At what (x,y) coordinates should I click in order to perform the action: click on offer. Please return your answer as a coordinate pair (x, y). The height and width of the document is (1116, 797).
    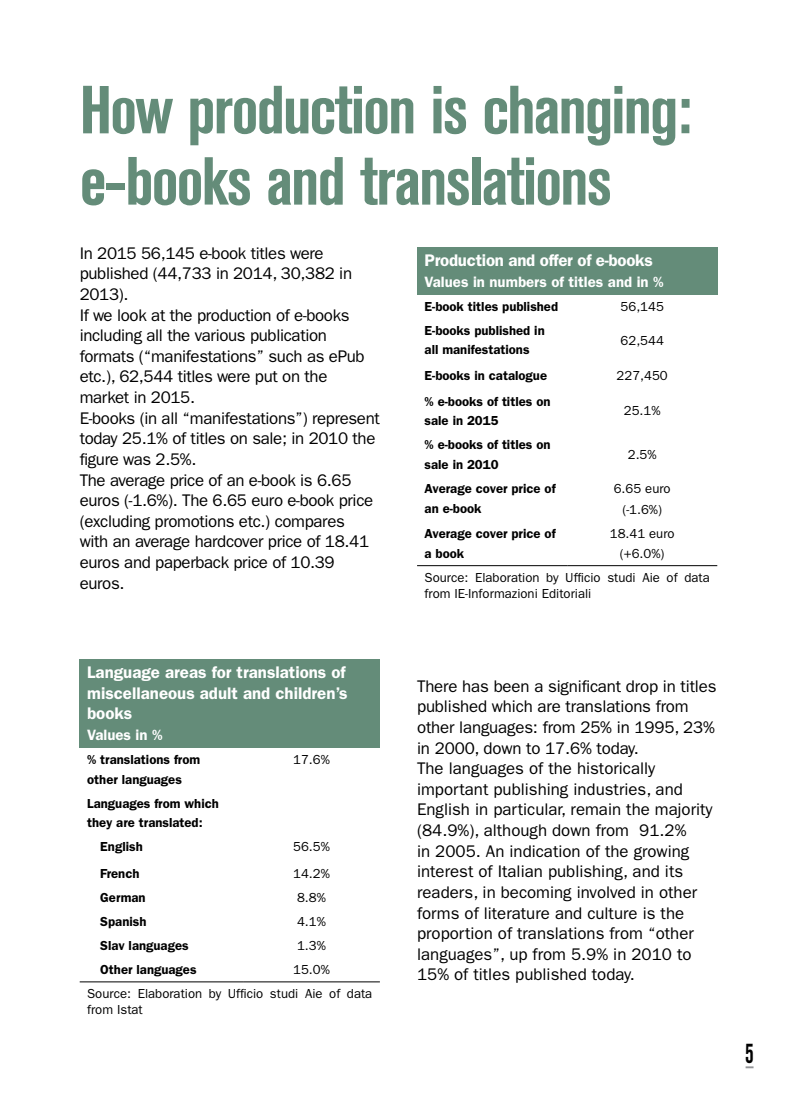
    Looking at the image, I should click on (556, 260).
